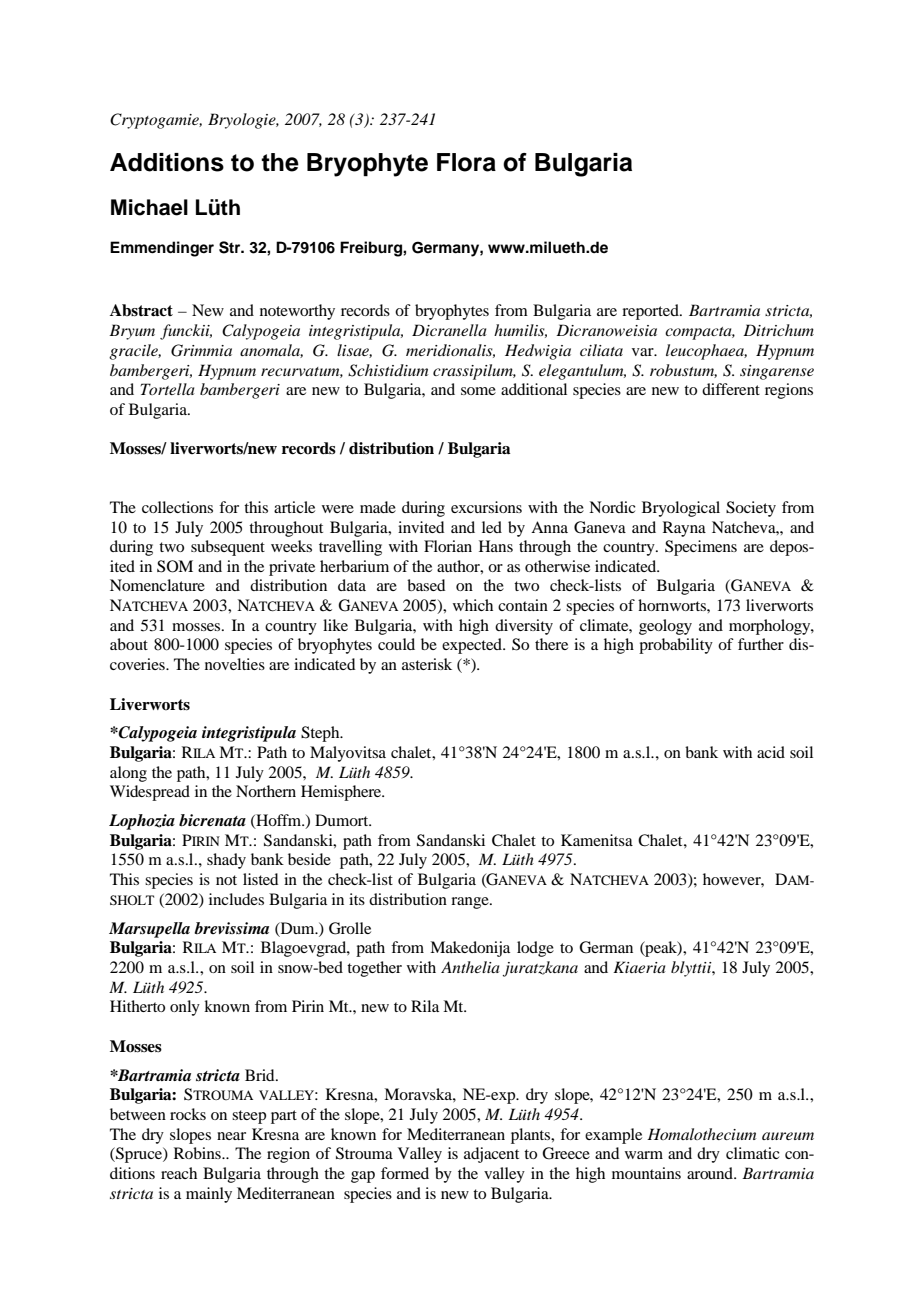 This screenshot has width=924, height=1308. What do you see at coordinates (788, 1136) in the screenshot?
I see `aureum` at bounding box center [788, 1136].
